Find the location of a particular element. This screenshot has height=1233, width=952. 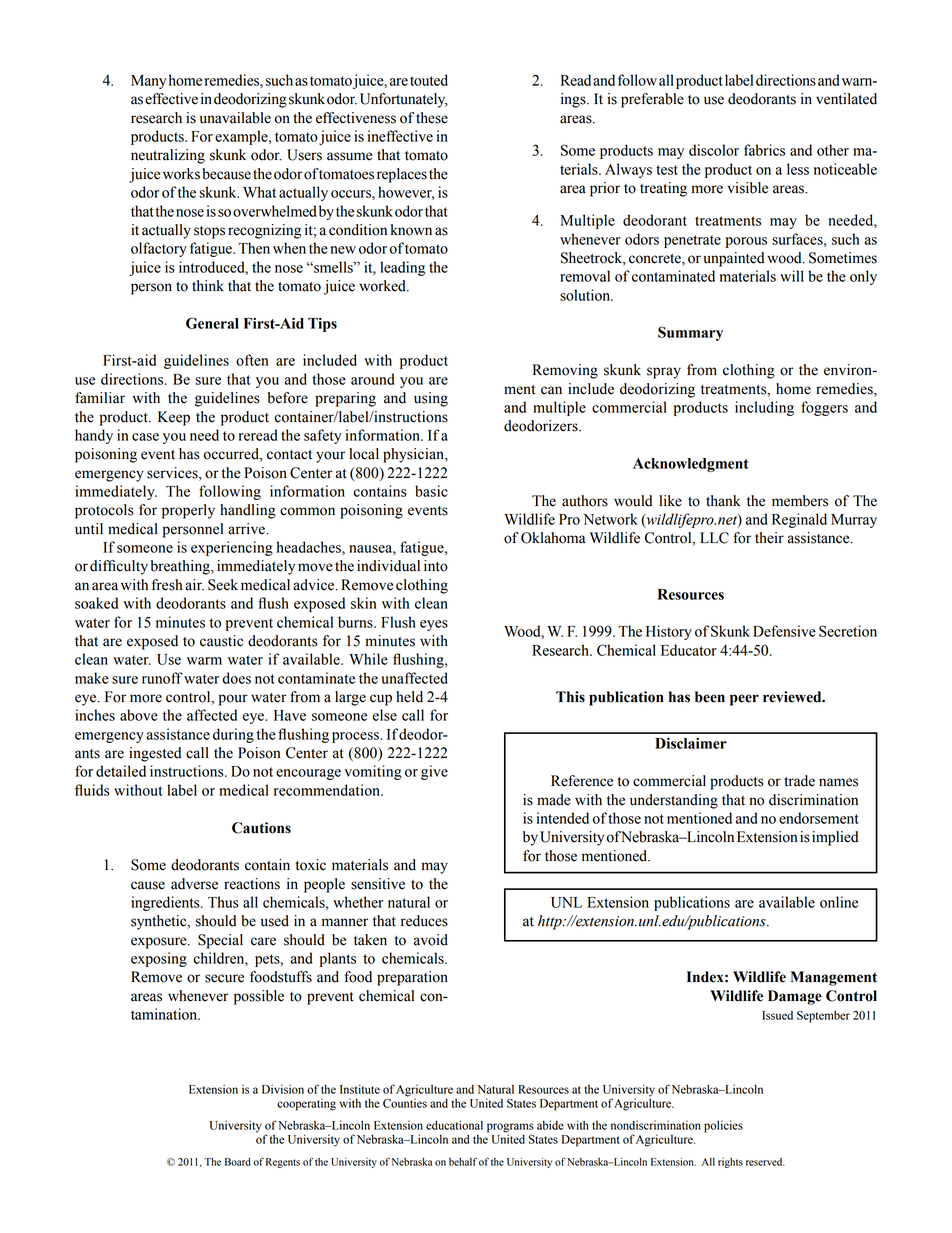

including is located at coordinates (764, 408).
